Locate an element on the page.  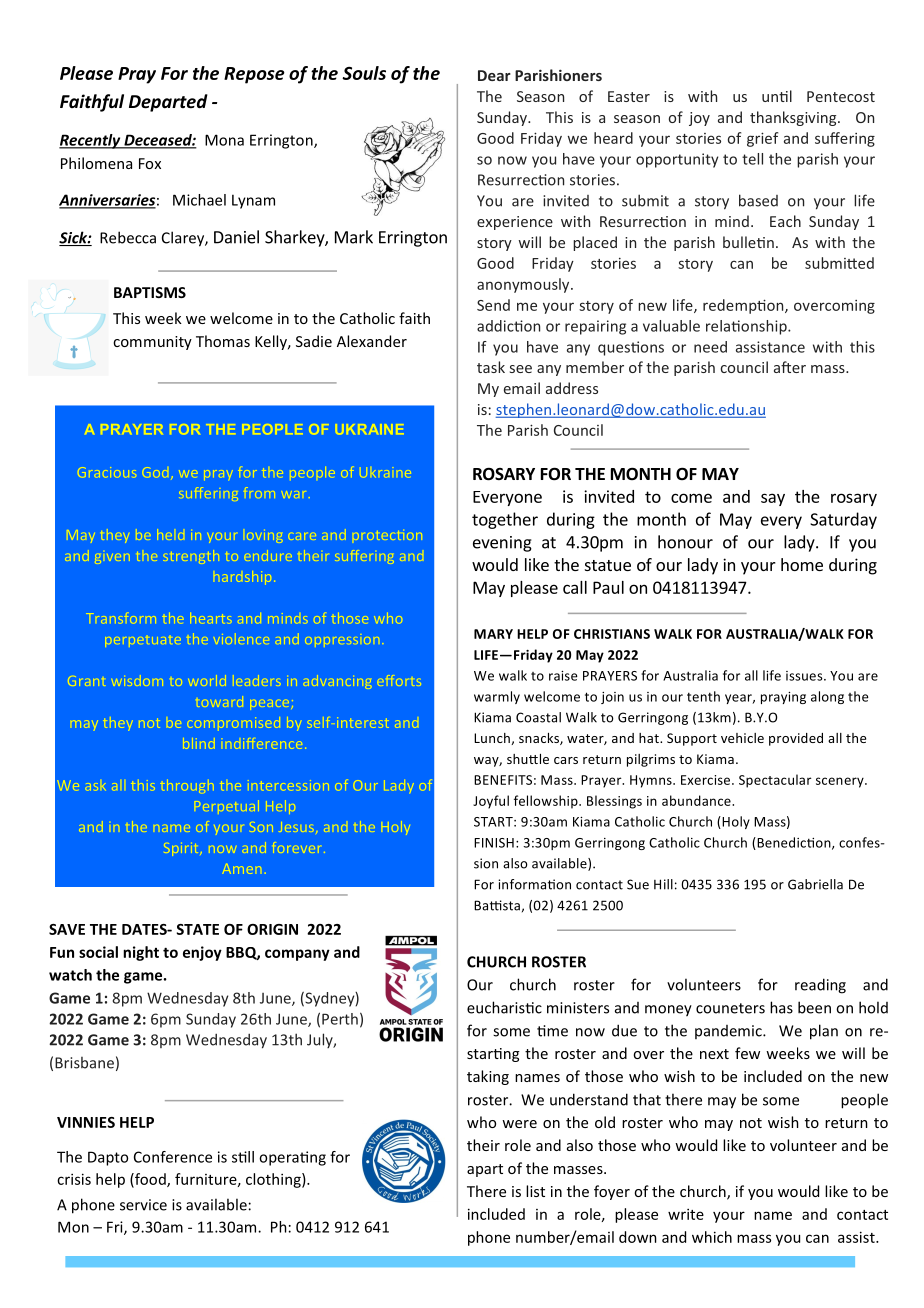
night is located at coordinates (141, 953).
